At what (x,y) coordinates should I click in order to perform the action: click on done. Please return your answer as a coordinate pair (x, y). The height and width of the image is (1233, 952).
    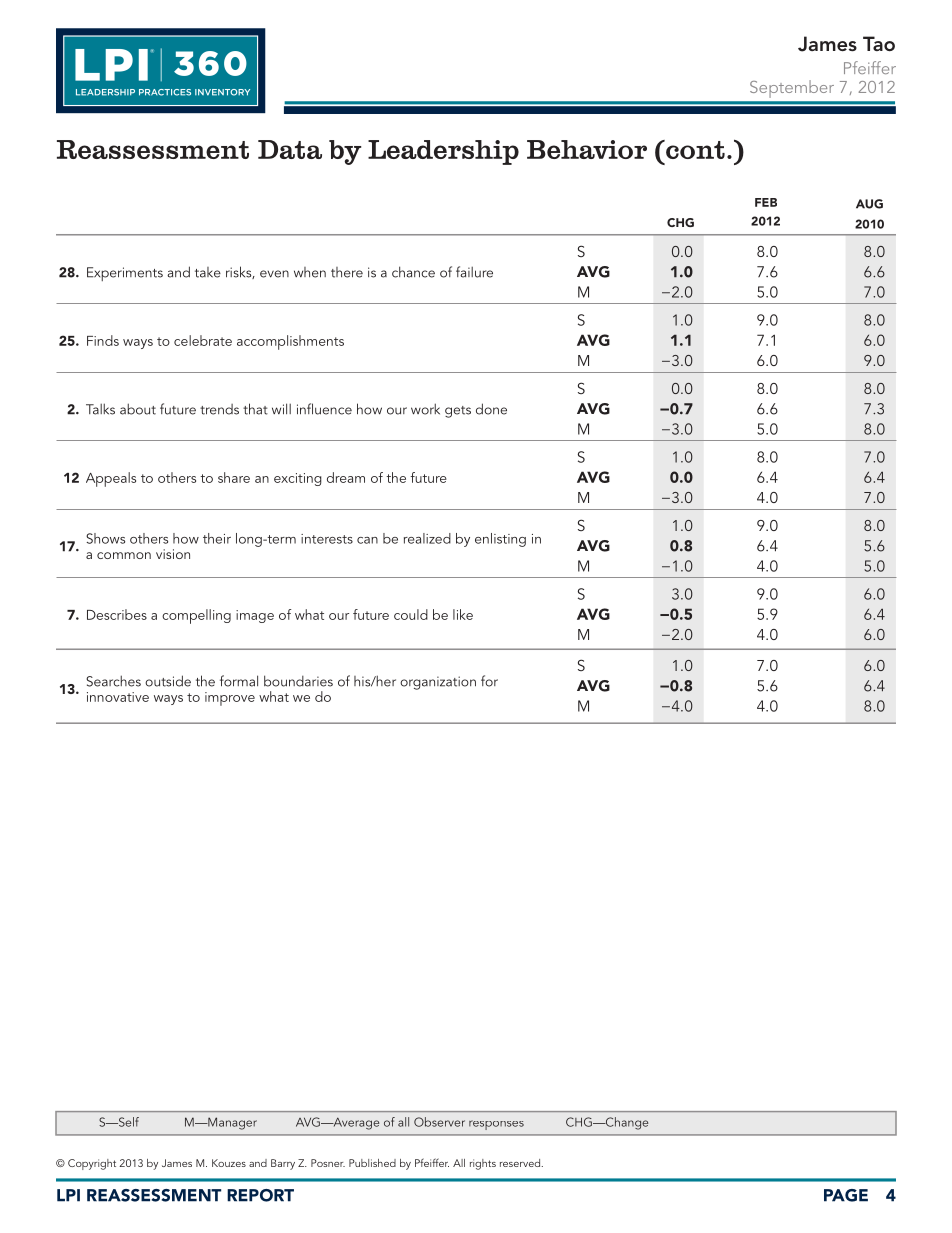
    Looking at the image, I should click on (491, 409).
